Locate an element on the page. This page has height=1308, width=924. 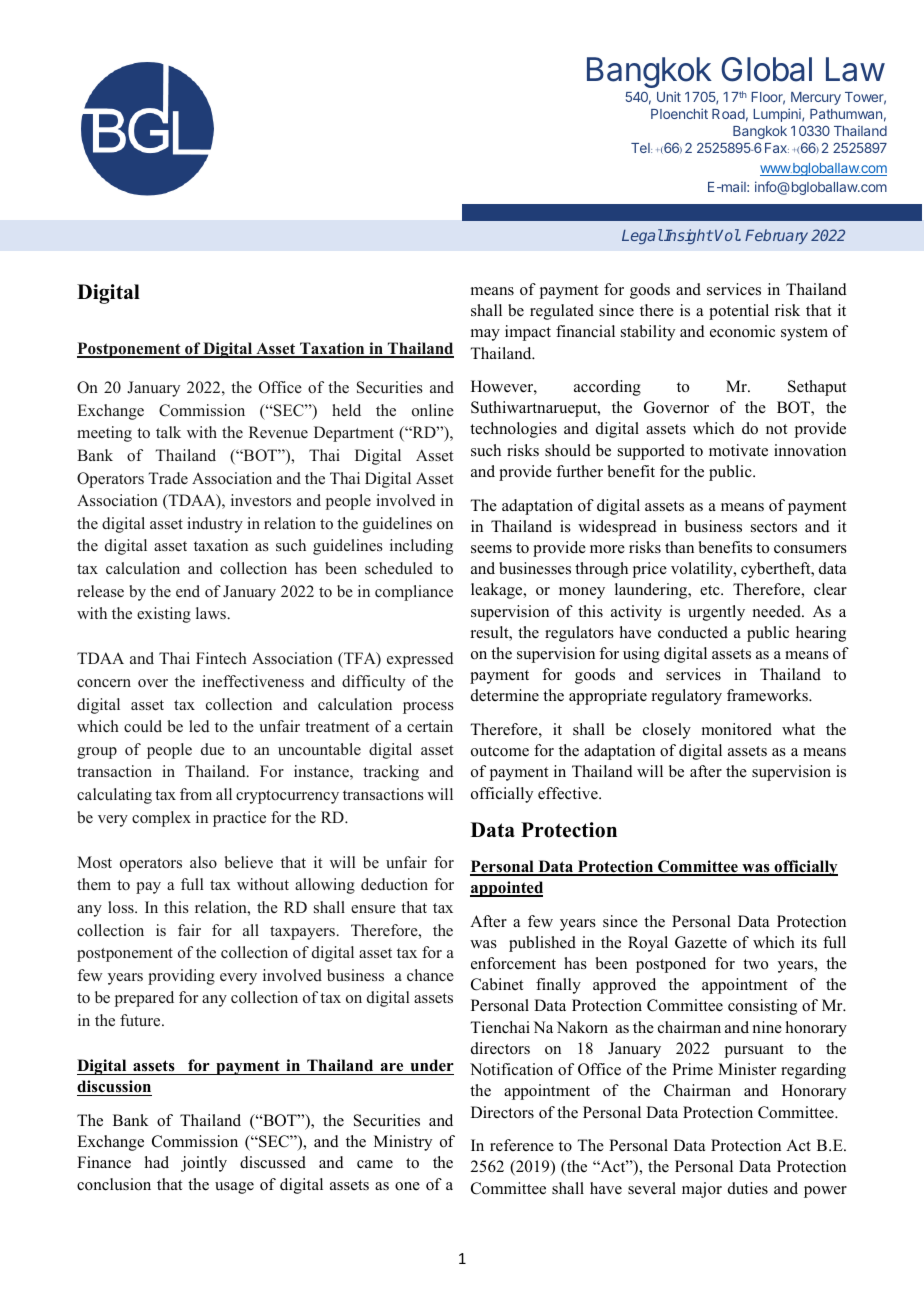
Tel is located at coordinates (641, 148).
